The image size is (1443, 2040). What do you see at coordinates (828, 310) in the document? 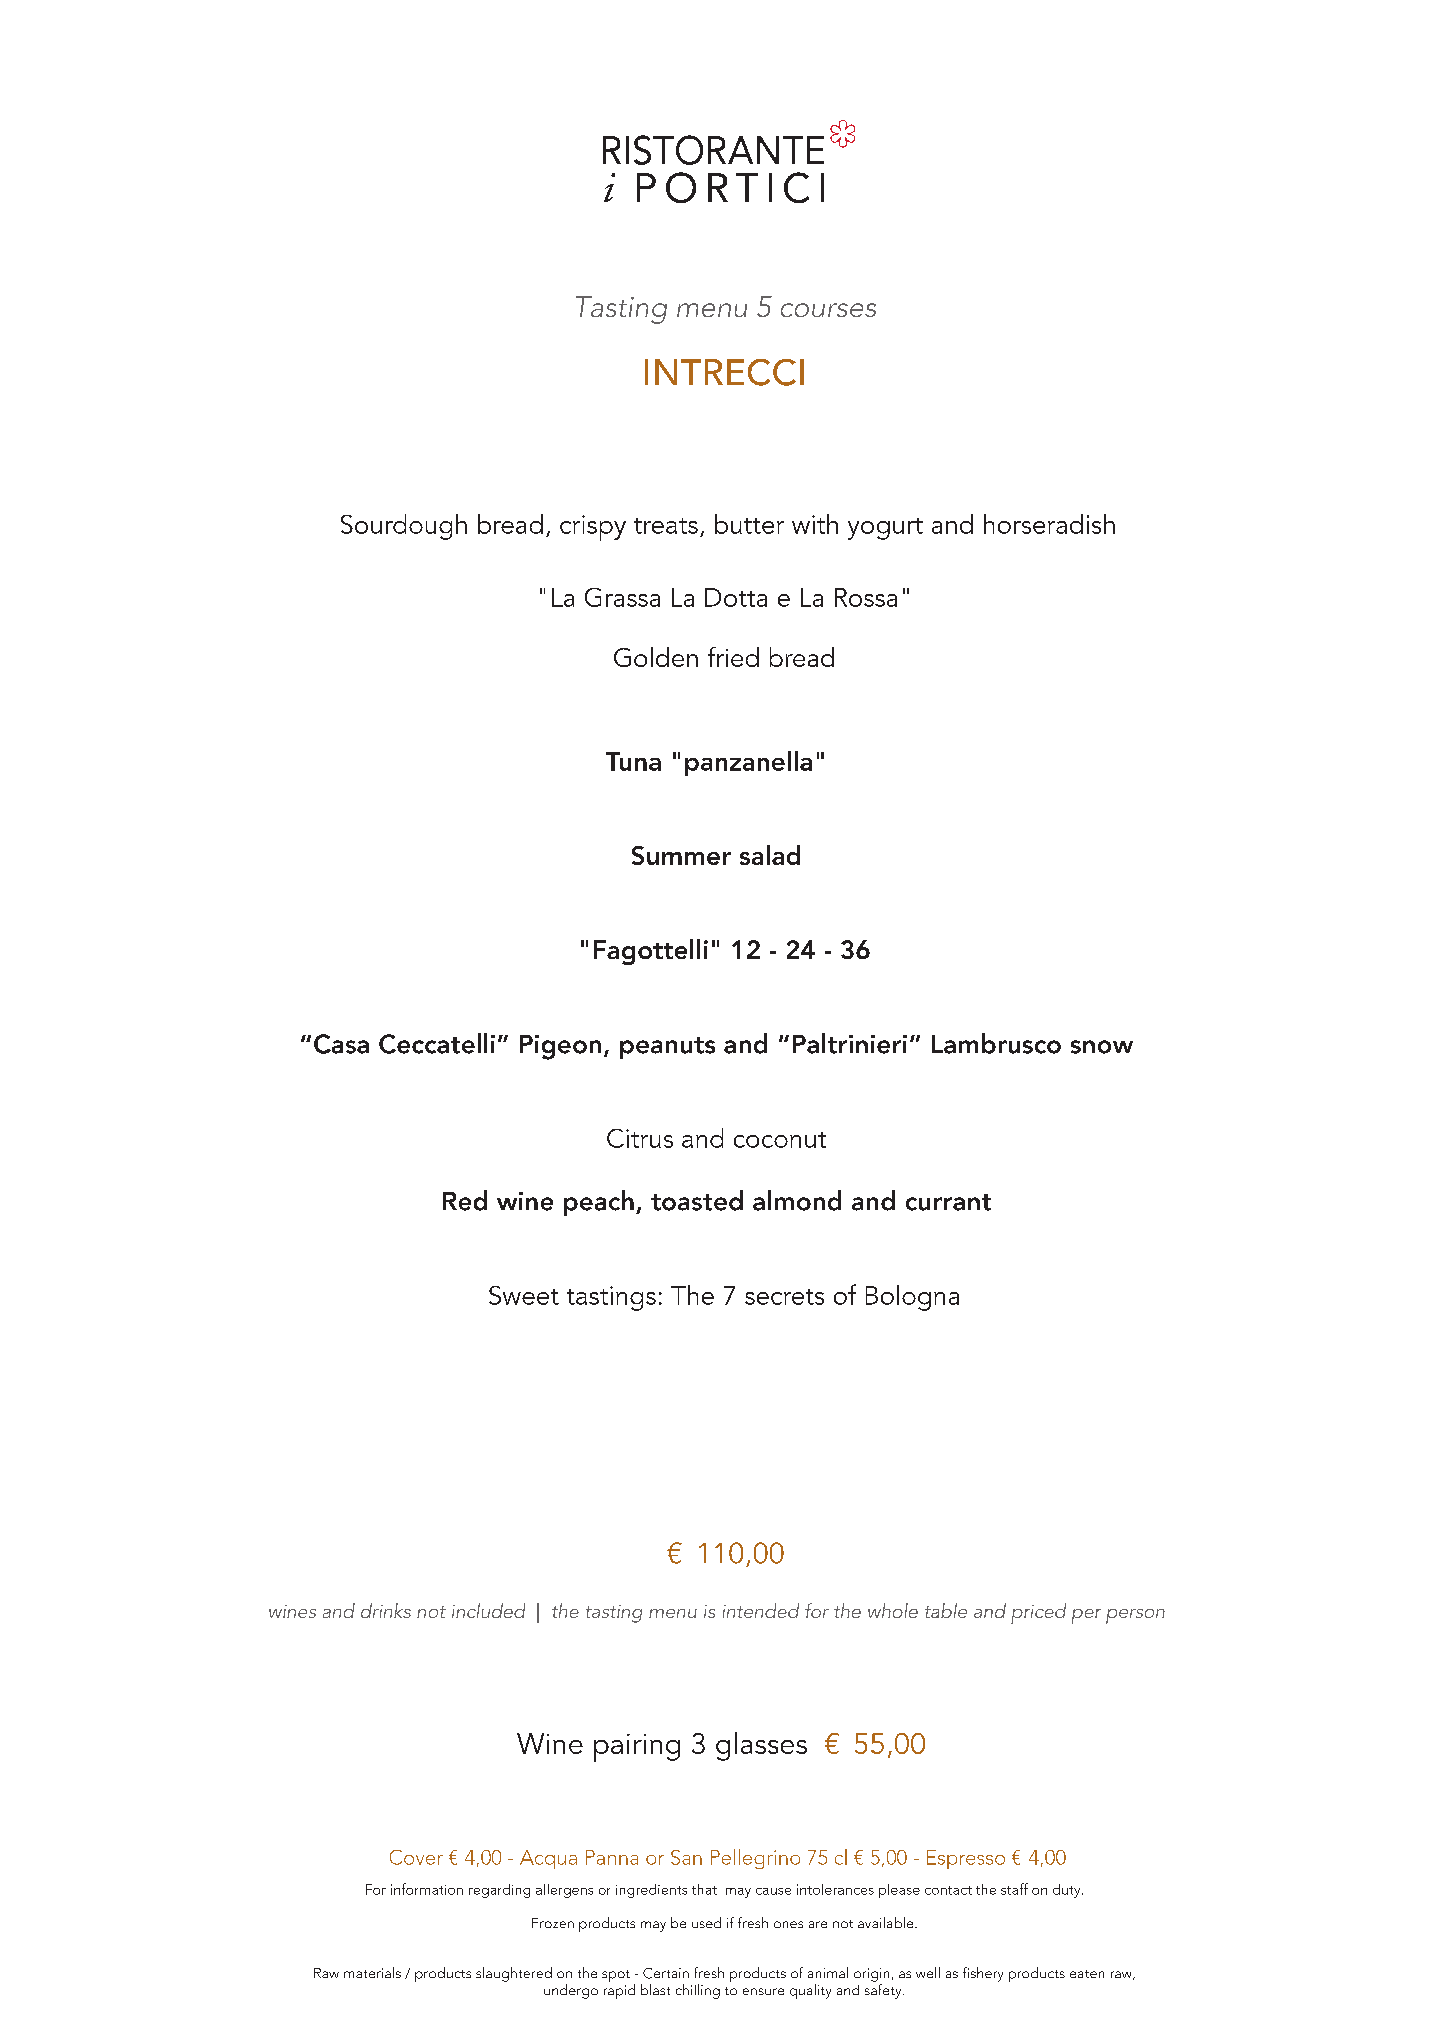
I see `courses` at bounding box center [828, 310].
